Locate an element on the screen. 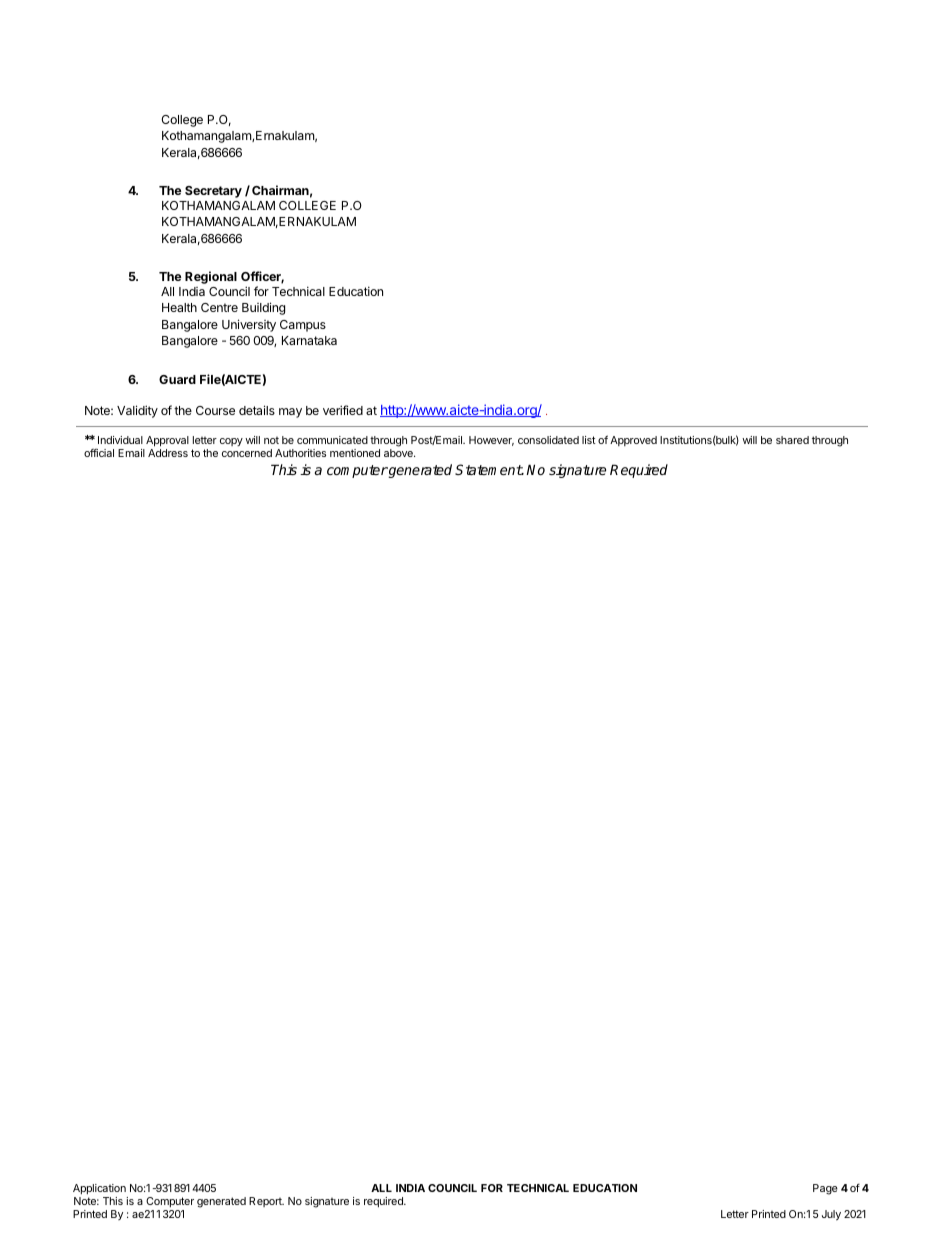  Page is located at coordinates (825, 1189).
